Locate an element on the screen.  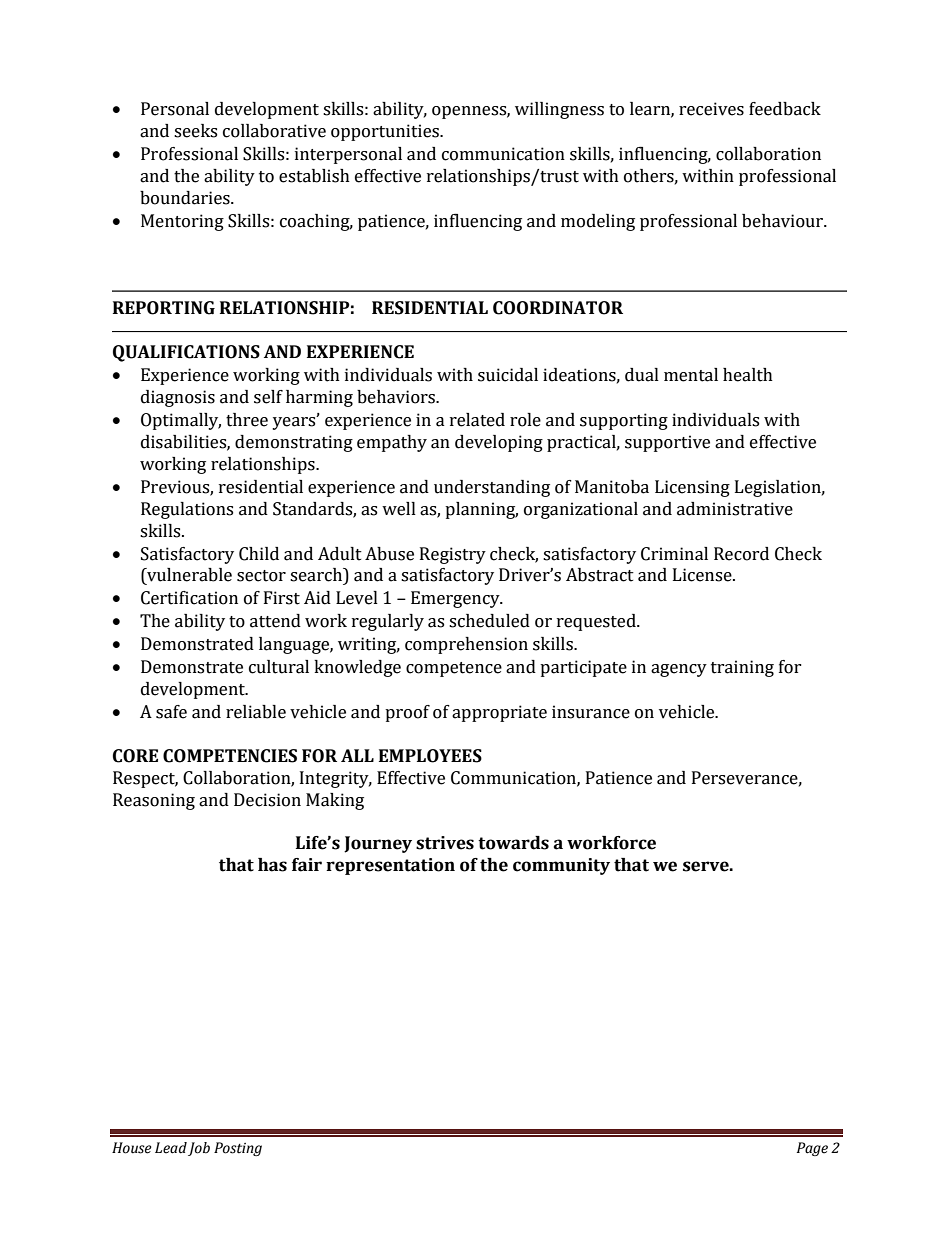
Posting is located at coordinates (238, 1149).
